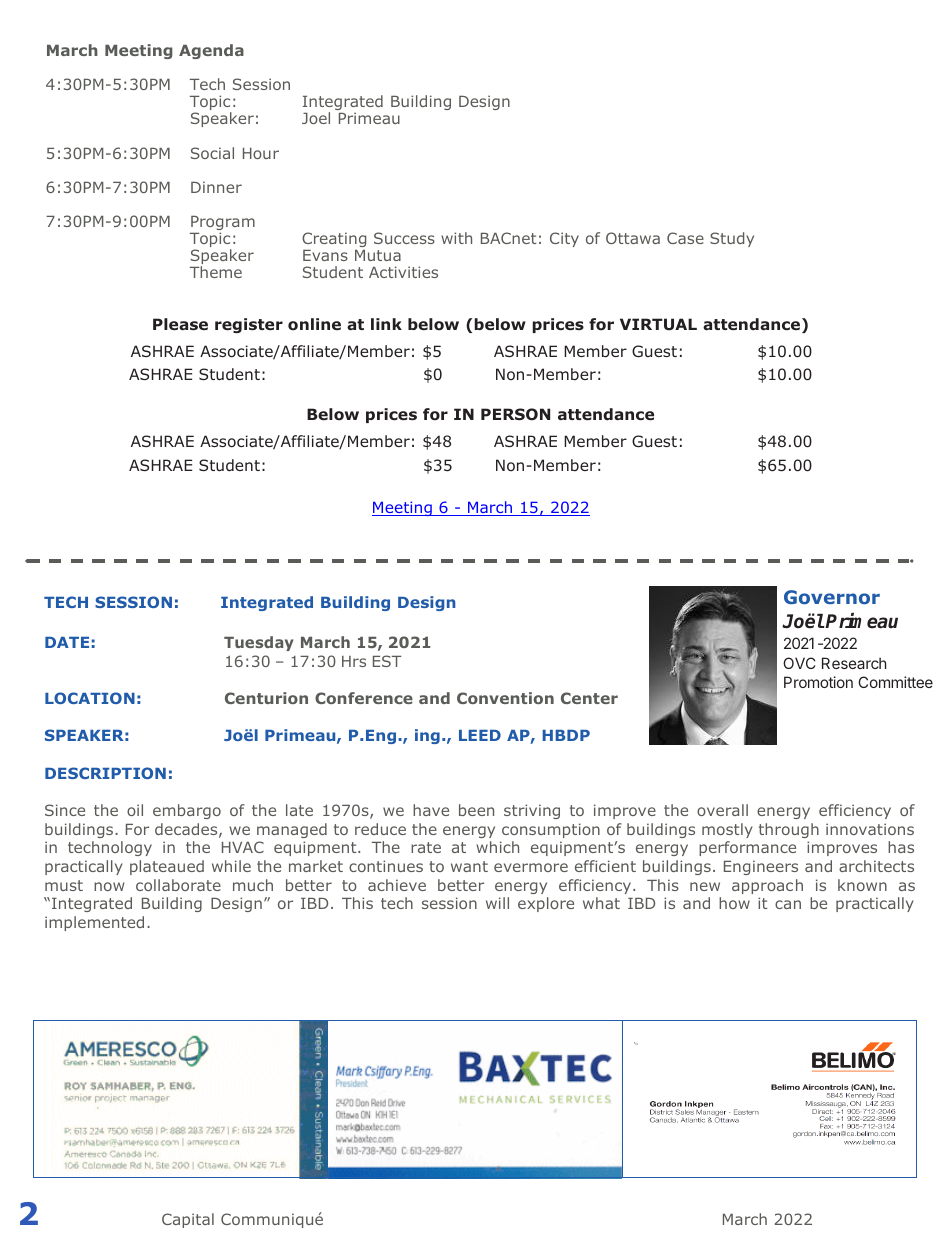 The height and width of the screenshot is (1233, 952). Describe the element at coordinates (789, 830) in the screenshot. I see `through` at that location.
